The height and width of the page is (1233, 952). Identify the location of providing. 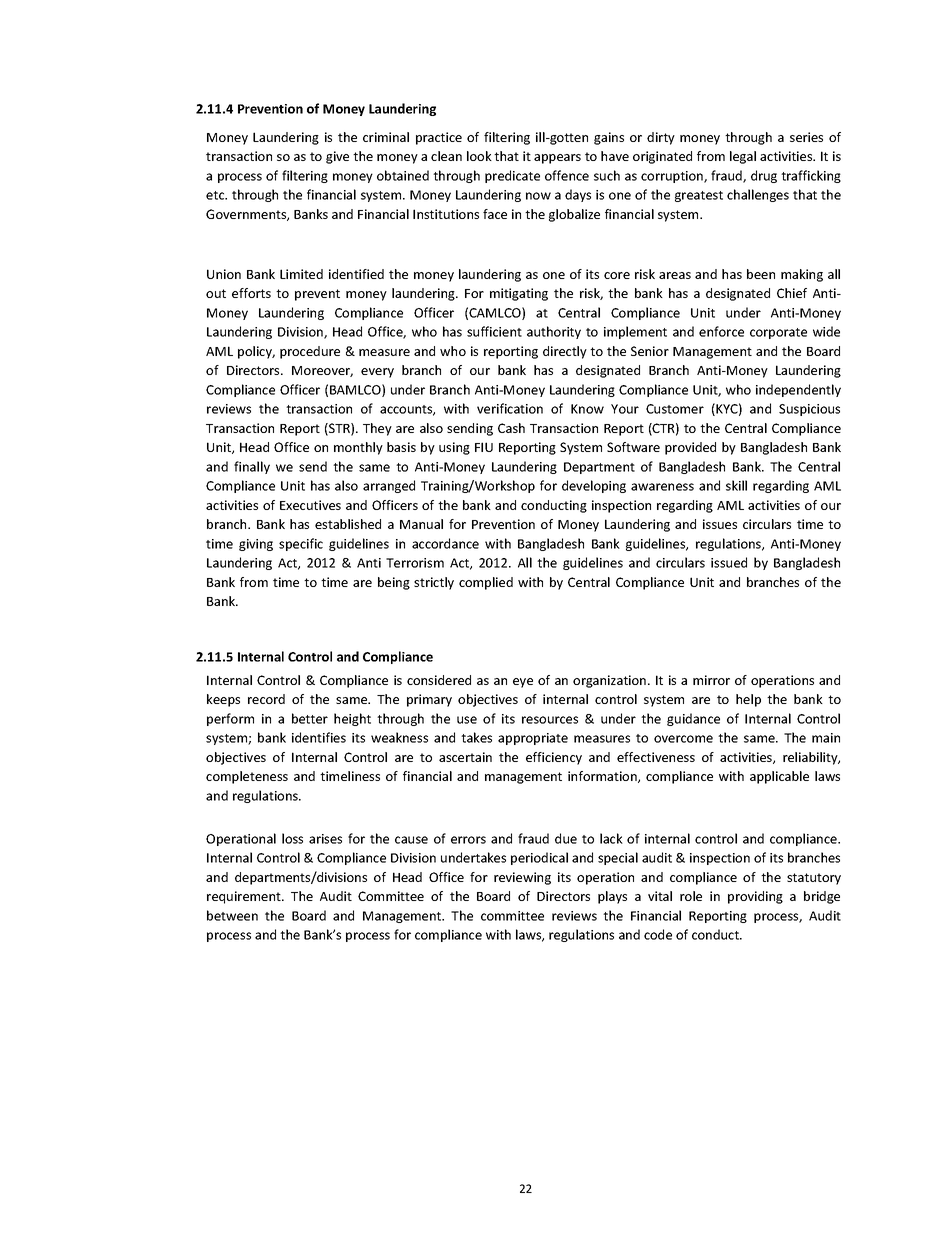
(755, 897).
